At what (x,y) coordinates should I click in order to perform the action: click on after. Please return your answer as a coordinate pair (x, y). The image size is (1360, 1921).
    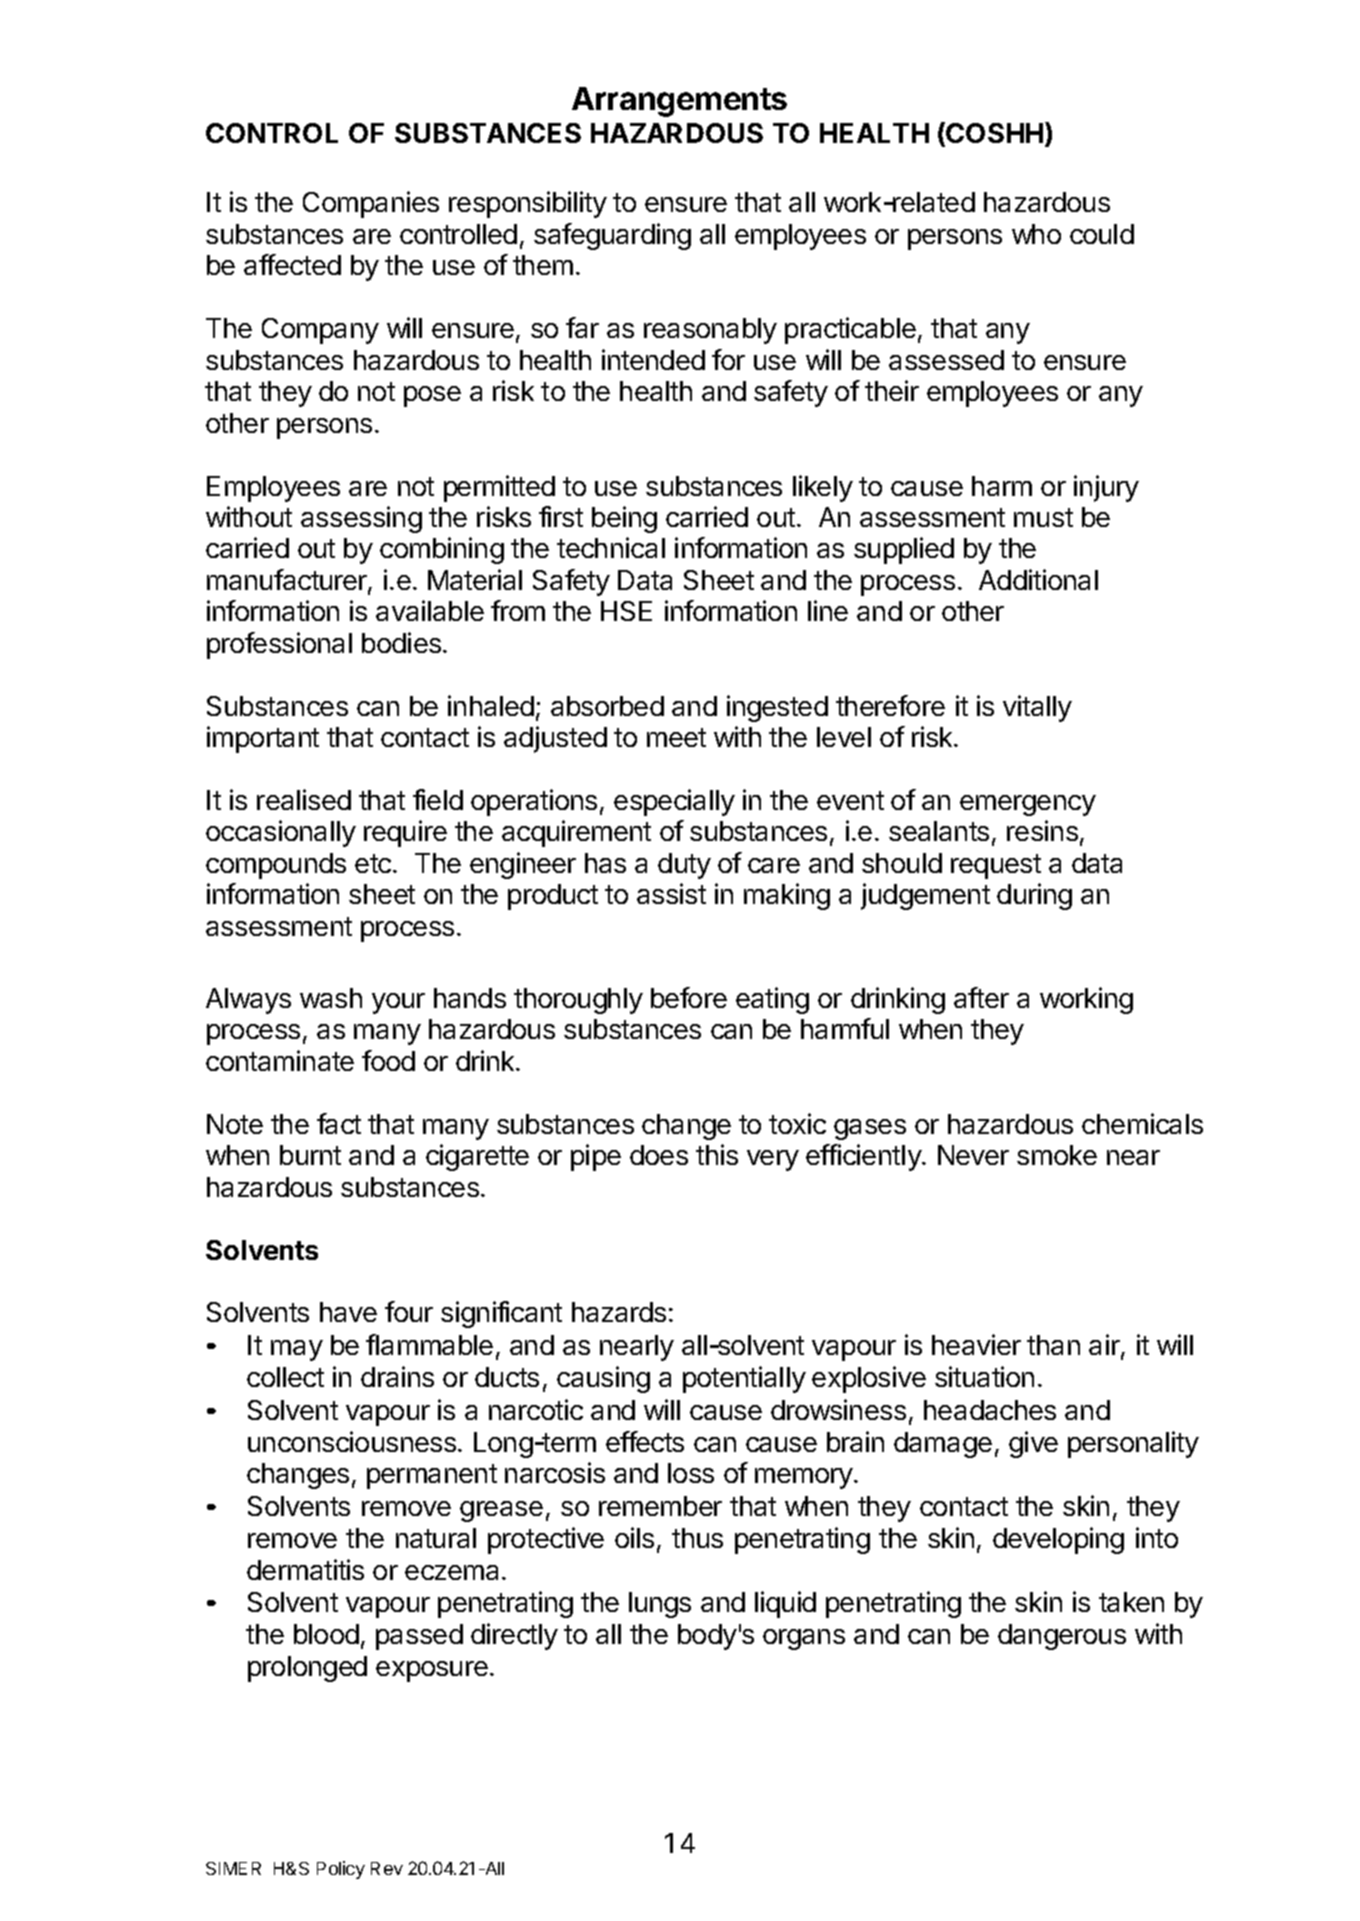
    Looking at the image, I should click on (981, 997).
